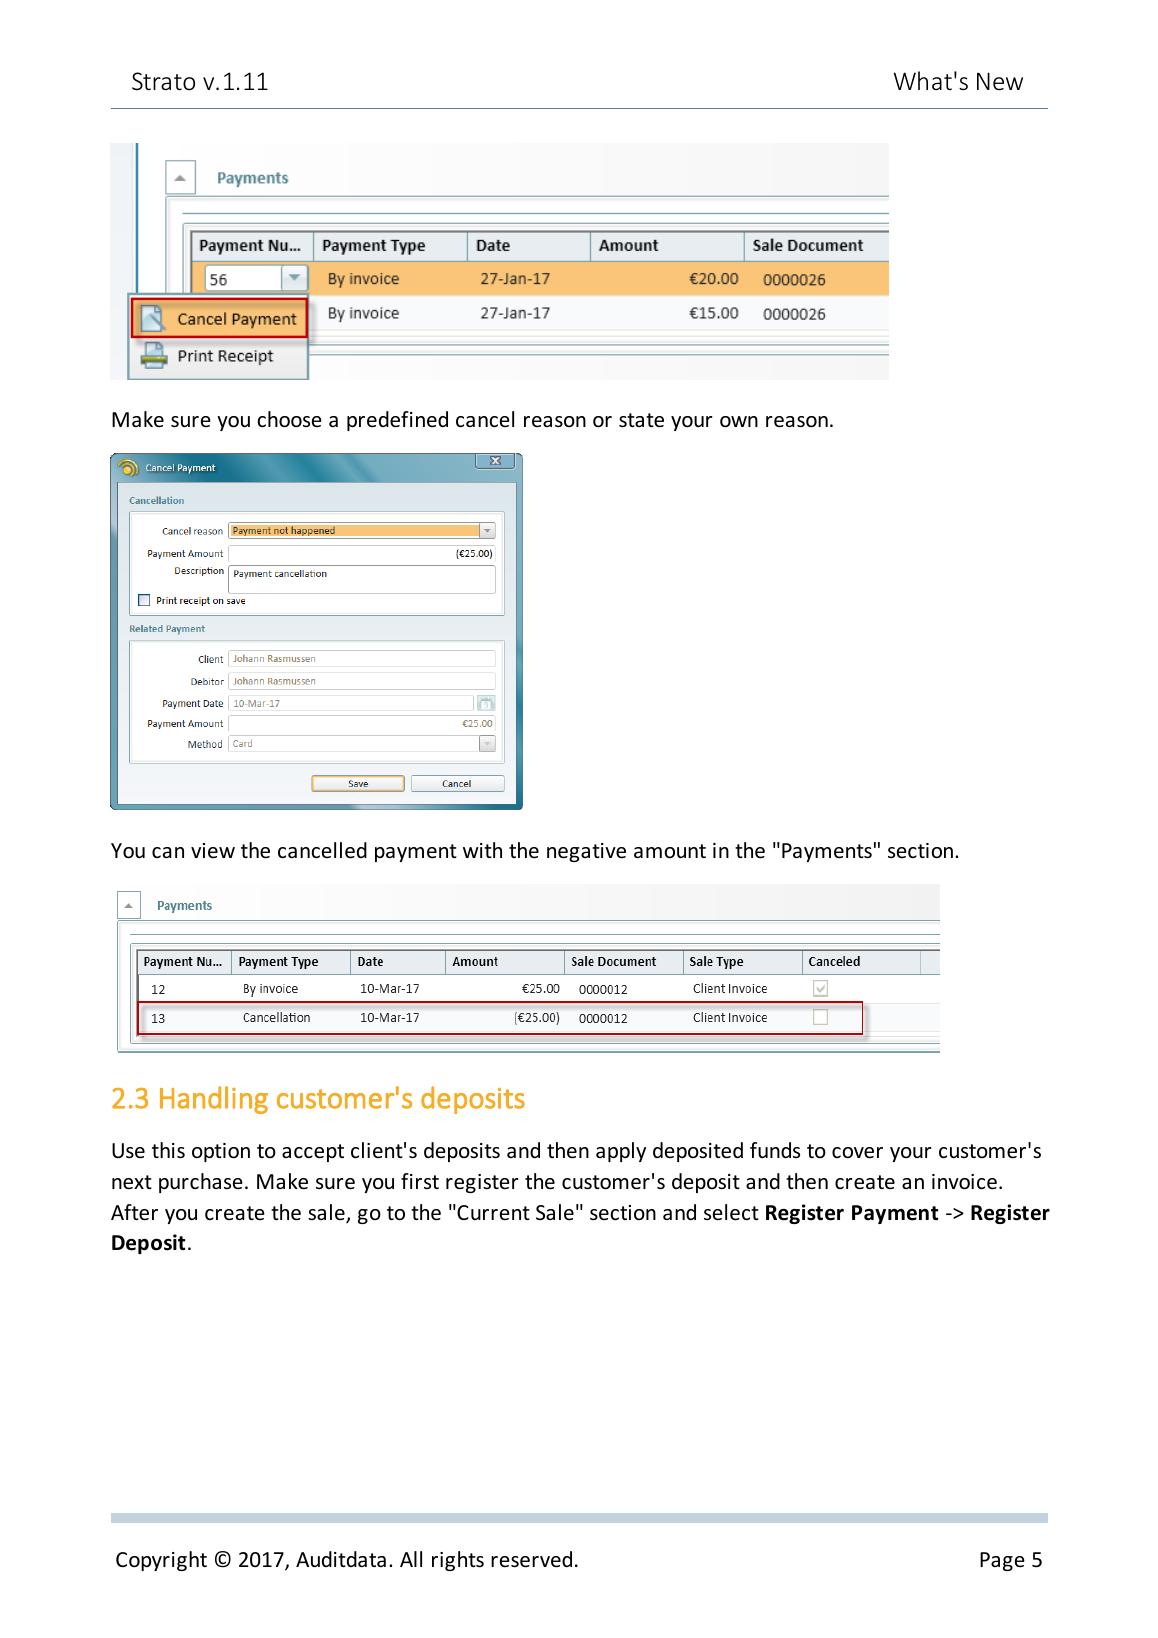 Image resolution: width=1158 pixels, height=1638 pixels. I want to click on amount, so click(670, 851).
